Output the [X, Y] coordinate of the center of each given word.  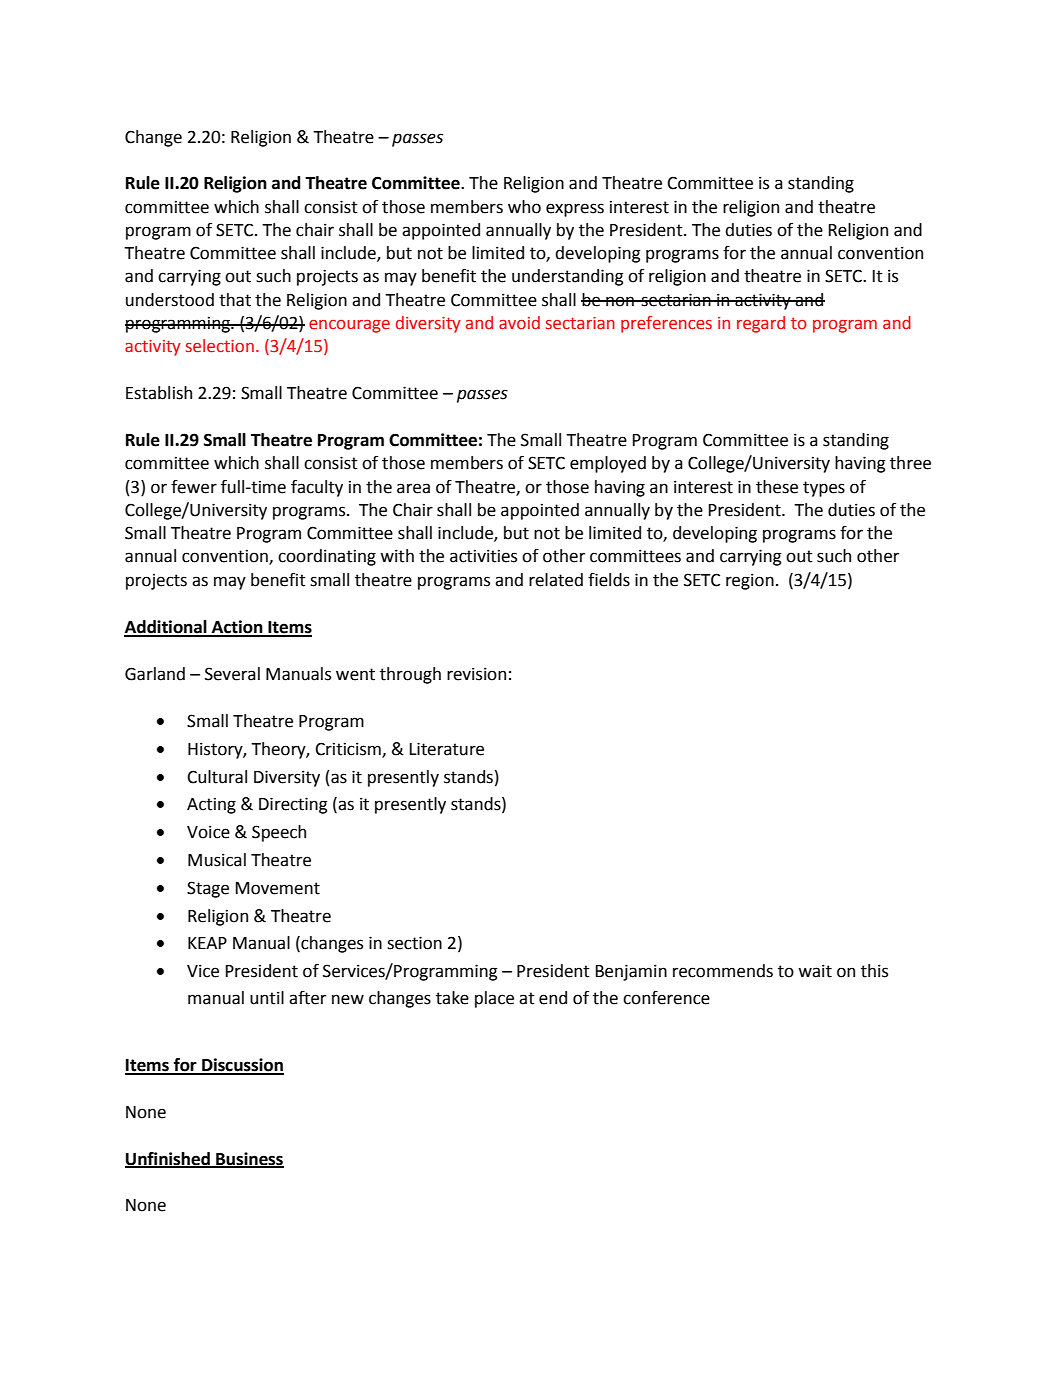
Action [237, 628]
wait [815, 971]
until [267, 998]
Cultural [217, 777]
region [750, 581]
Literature [447, 749]
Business [249, 1159]
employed [608, 464]
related [556, 580]
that [235, 300]
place [494, 999]
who [524, 207]
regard [761, 324]
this [874, 971]
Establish [159, 393]
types [824, 489]
